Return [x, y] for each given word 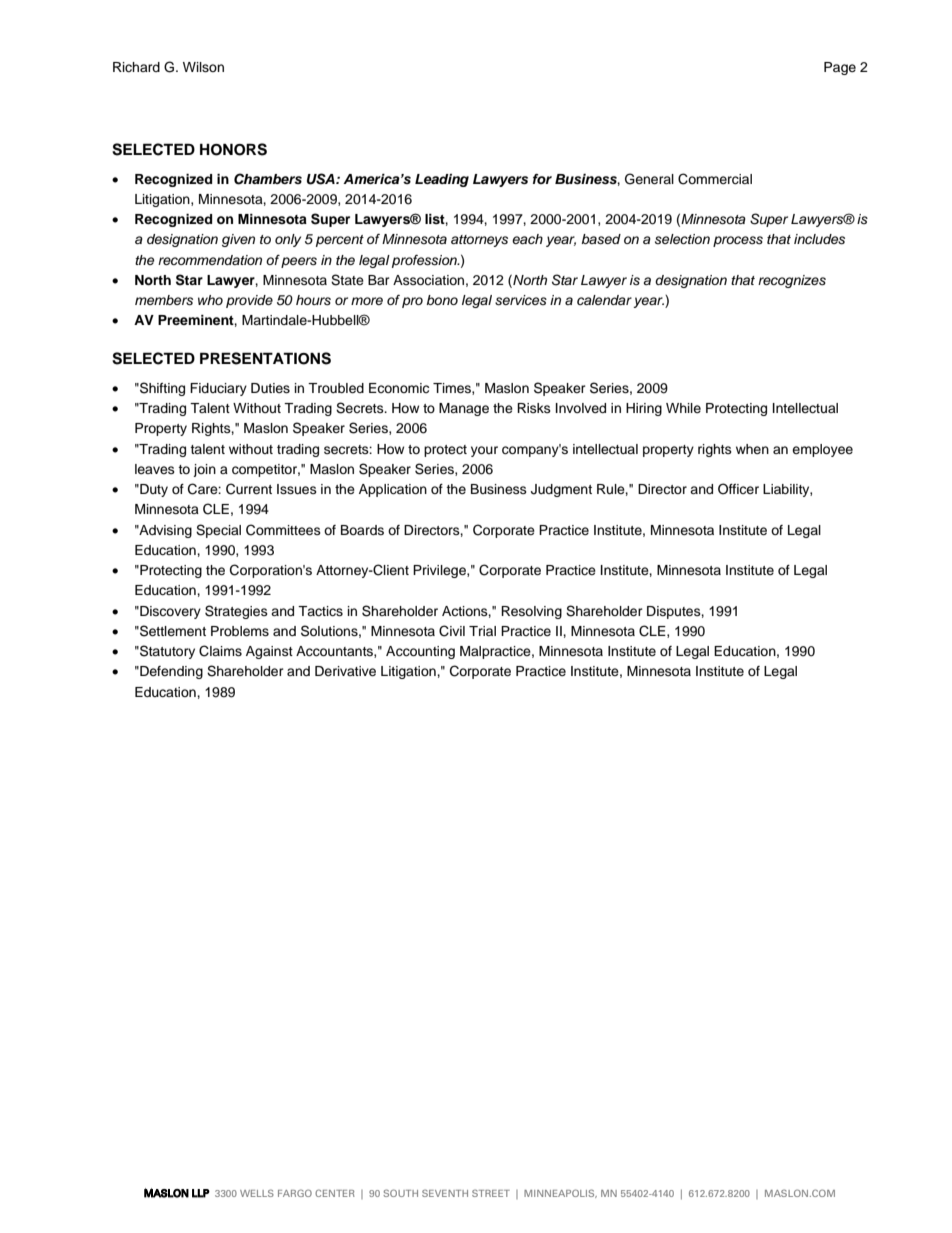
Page [840, 68]
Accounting [420, 652]
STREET [491, 1193]
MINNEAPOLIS [560, 1193]
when [752, 449]
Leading [442, 180]
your [484, 451]
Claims [220, 651]
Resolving [531, 612]
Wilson [203, 67]
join [204, 470]
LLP [201, 1193]
